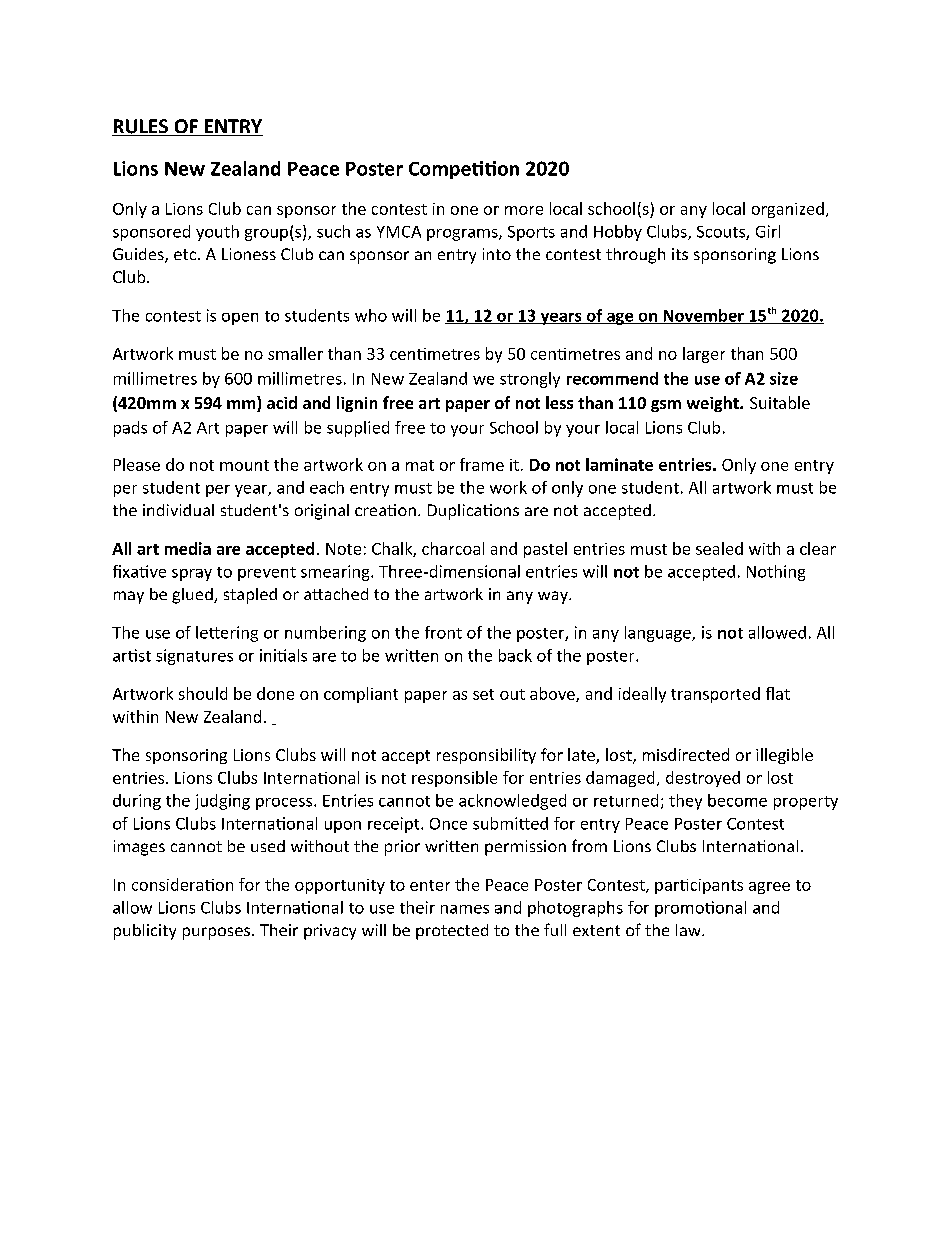 This screenshot has width=952, height=1233. What do you see at coordinates (216, 933) in the screenshot?
I see `purposes` at bounding box center [216, 933].
